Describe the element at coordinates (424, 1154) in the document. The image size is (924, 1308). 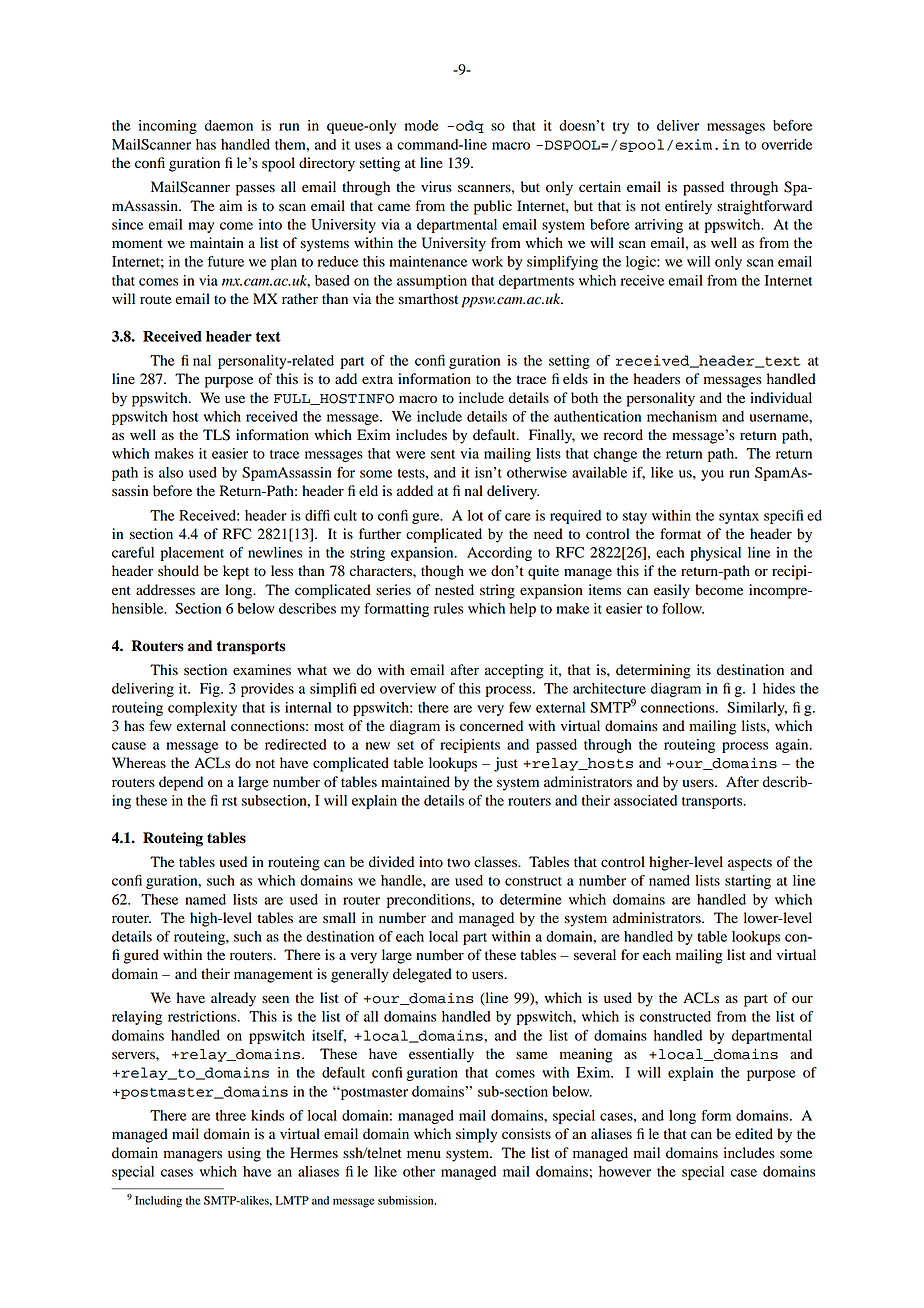
I see `menu` at that location.
